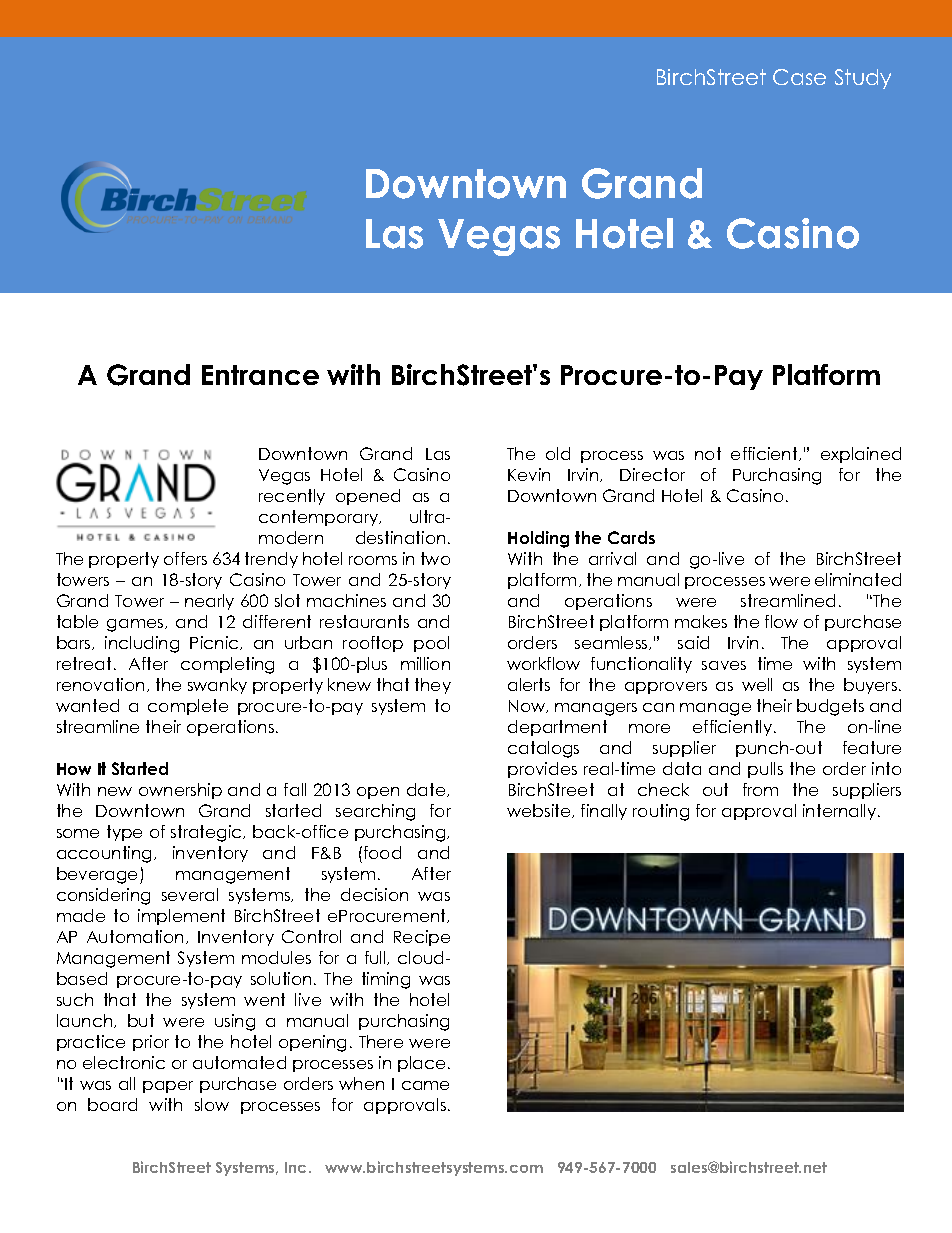 The image size is (952, 1233). Describe the element at coordinates (180, 791) in the image. I see `ownership` at that location.
